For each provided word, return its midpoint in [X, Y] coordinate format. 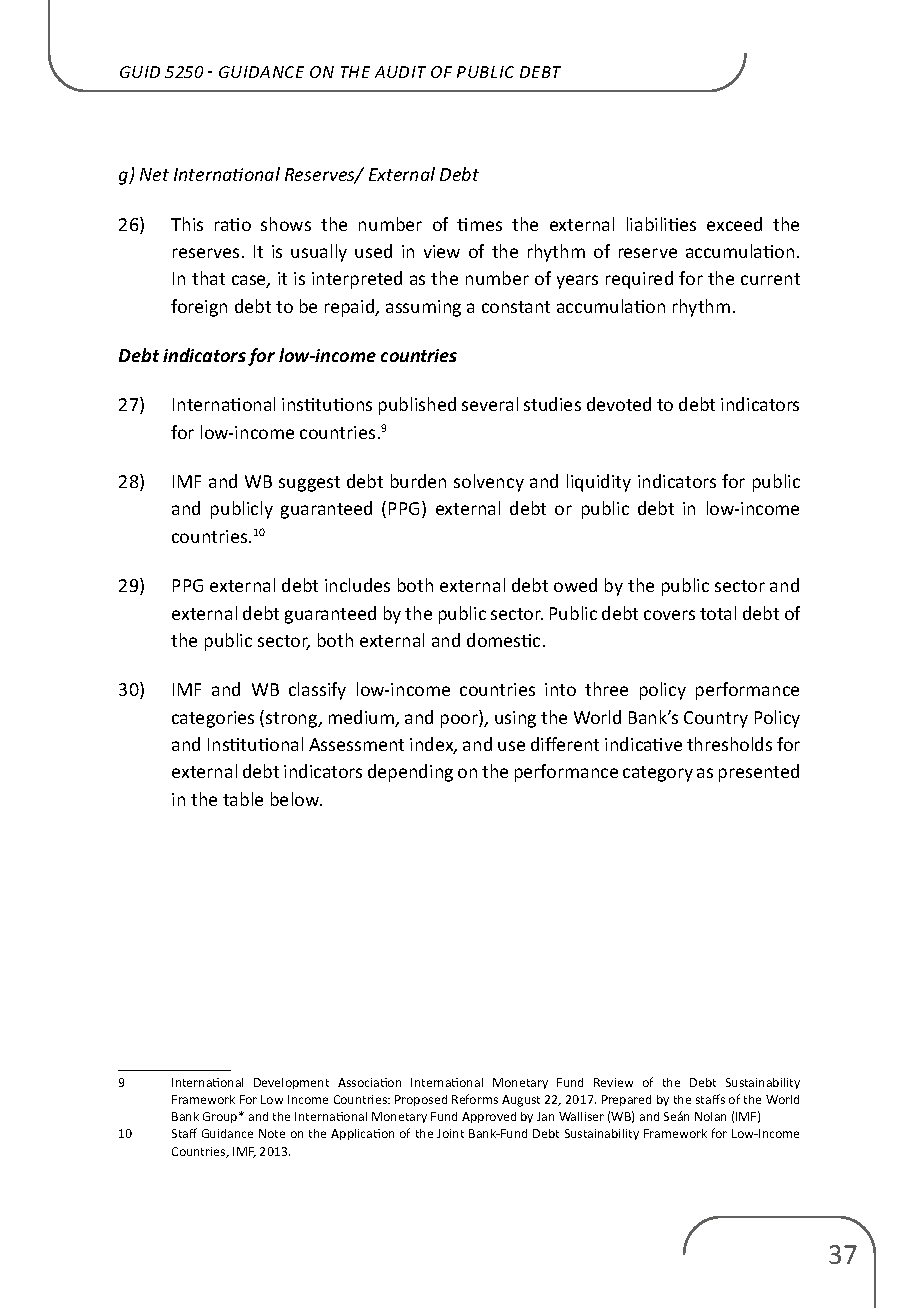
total [718, 613]
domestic [503, 640]
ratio [233, 224]
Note [272, 1133]
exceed [734, 224]
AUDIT [400, 72]
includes [357, 585]
